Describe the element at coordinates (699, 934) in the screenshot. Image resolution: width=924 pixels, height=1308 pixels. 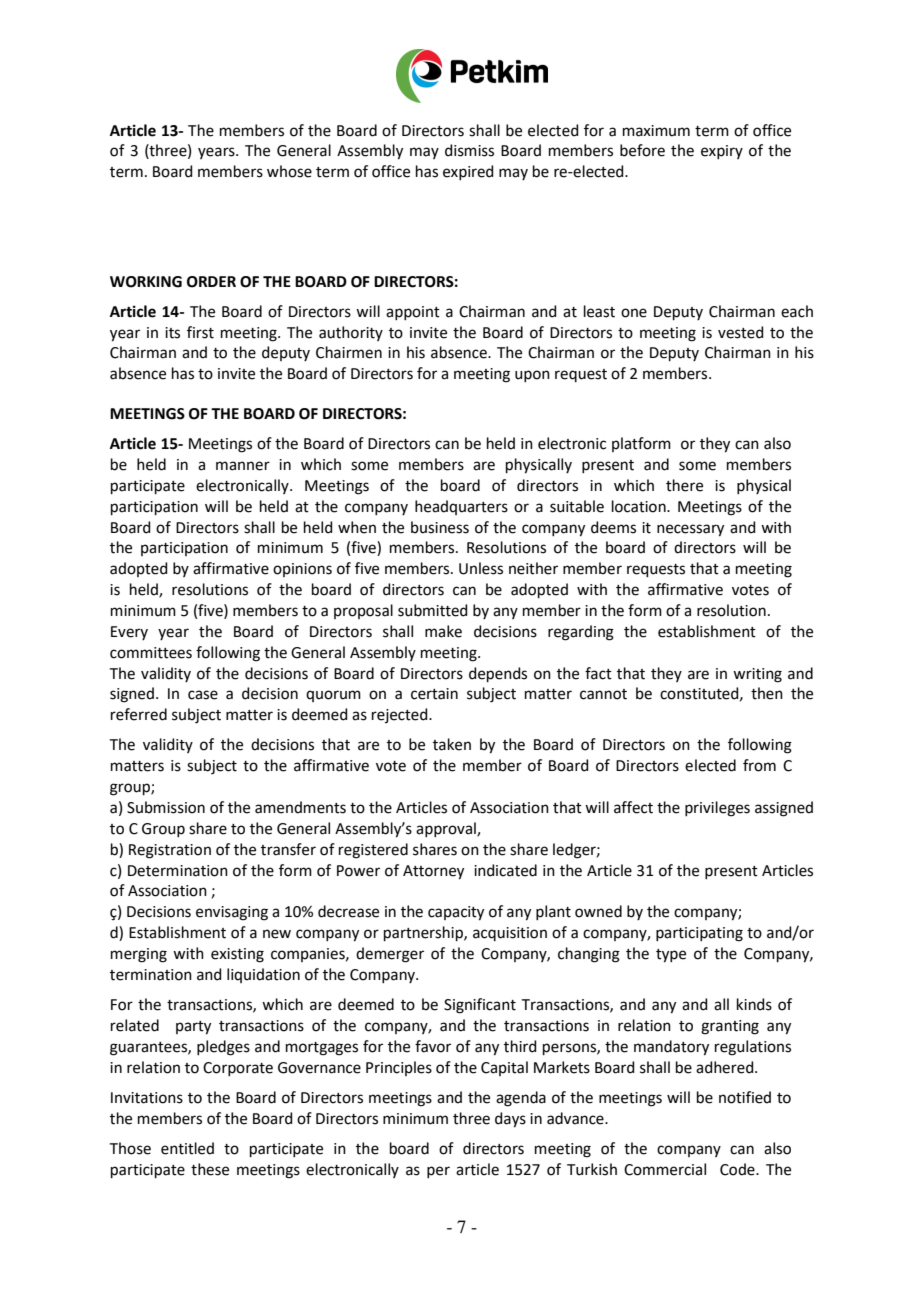
I see `participating` at that location.
